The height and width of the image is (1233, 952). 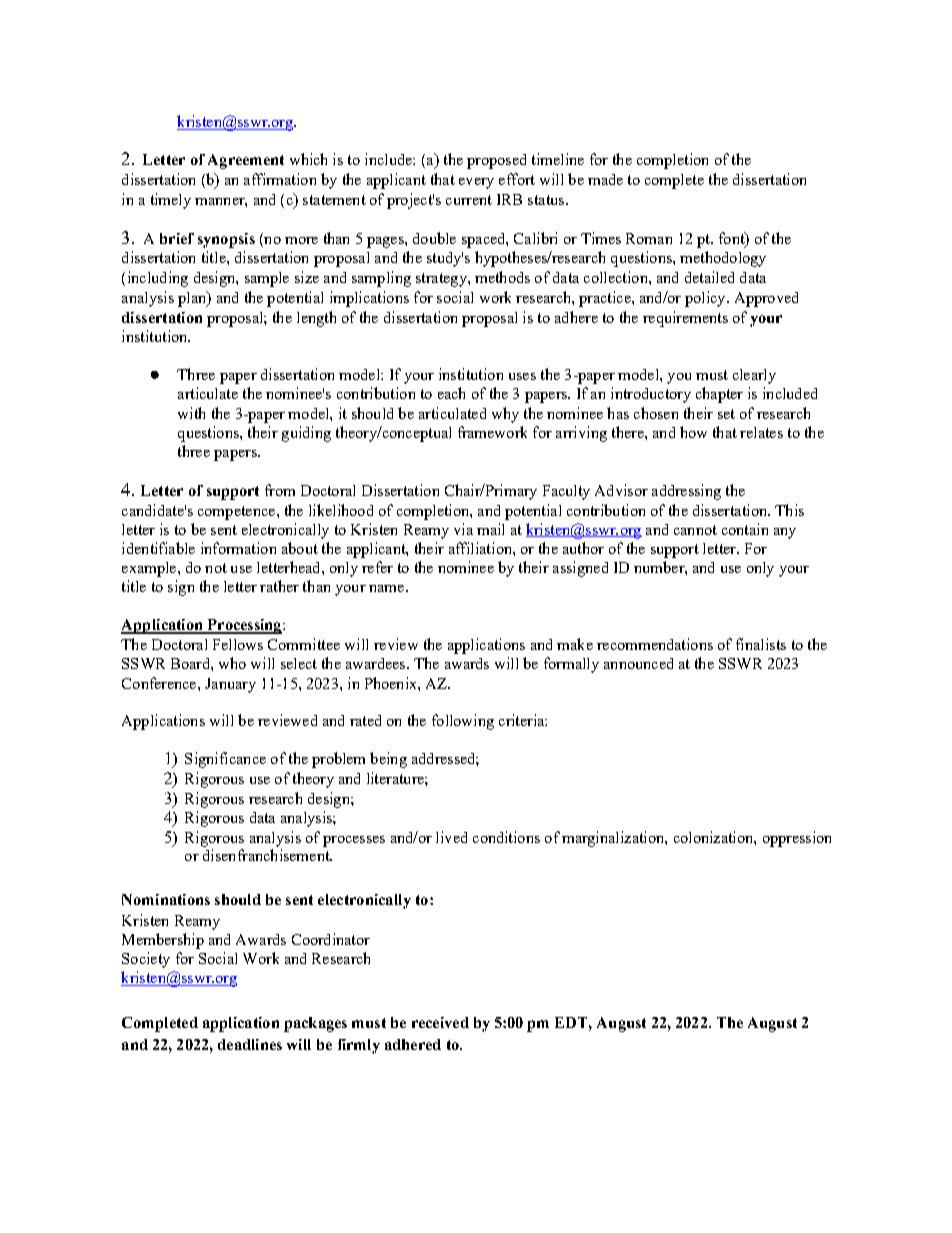 I want to click on received, so click(x=440, y=1022).
